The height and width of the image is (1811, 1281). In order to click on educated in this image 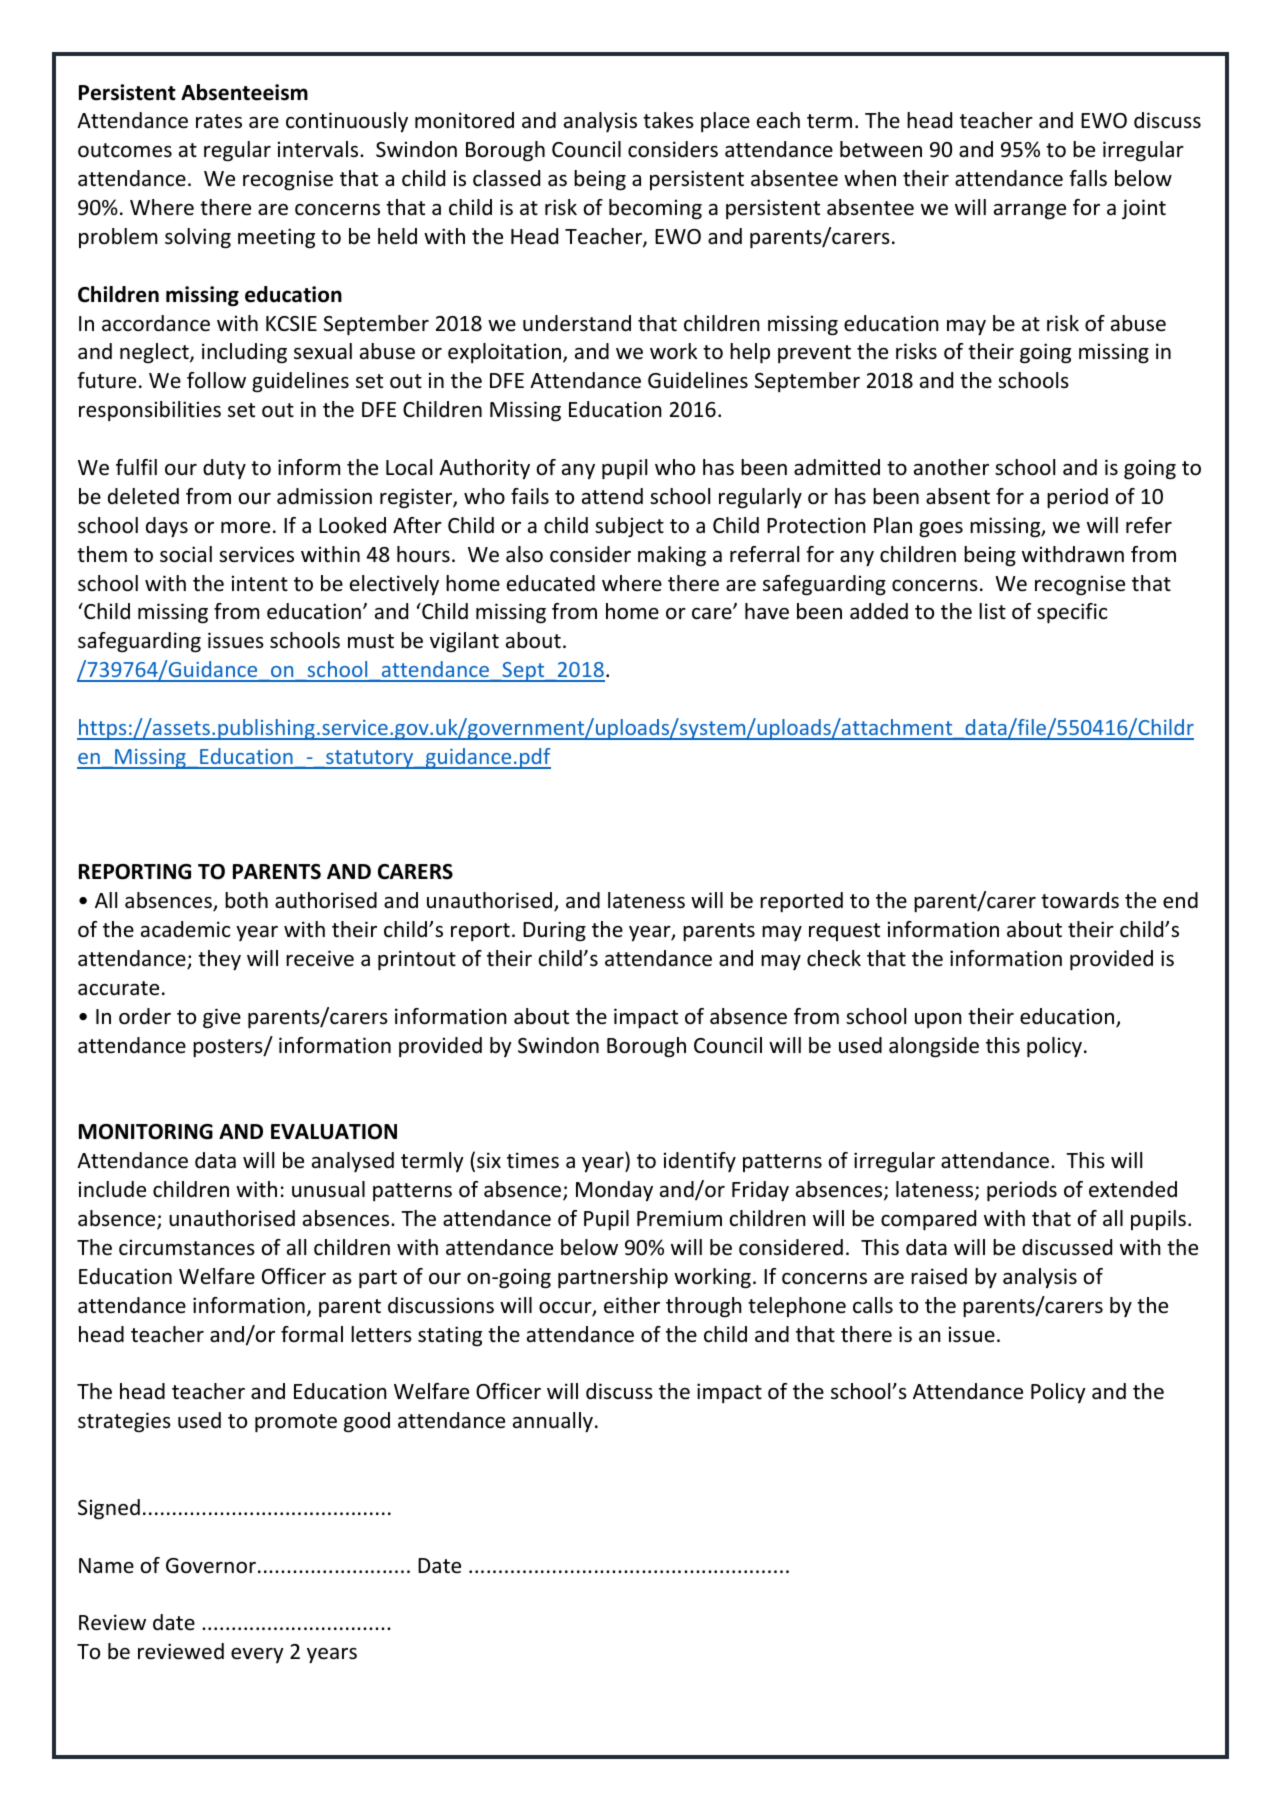, I will do `click(551, 583)`.
